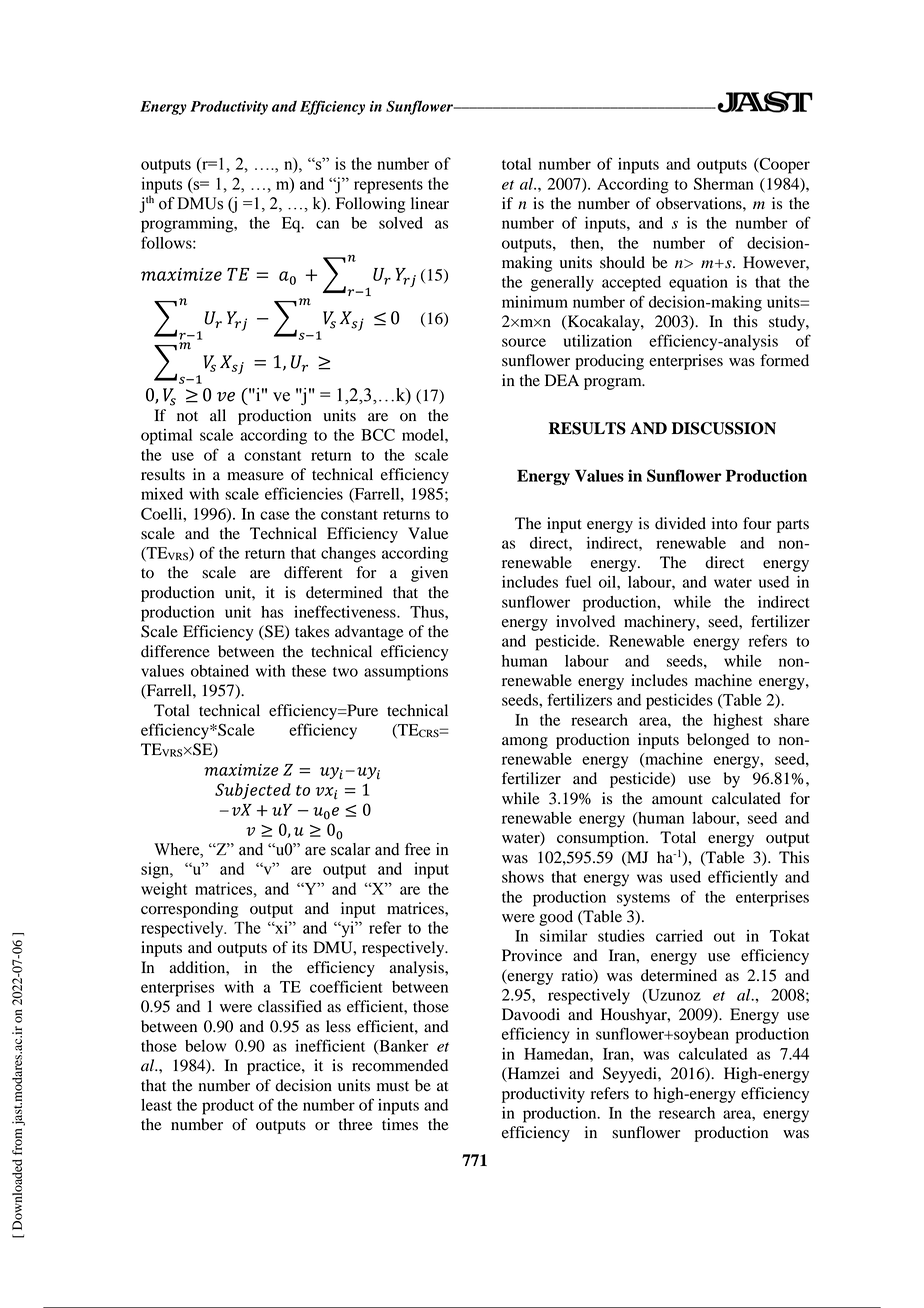 The image size is (924, 1308). Describe the element at coordinates (679, 936) in the screenshot. I see `carried` at that location.
